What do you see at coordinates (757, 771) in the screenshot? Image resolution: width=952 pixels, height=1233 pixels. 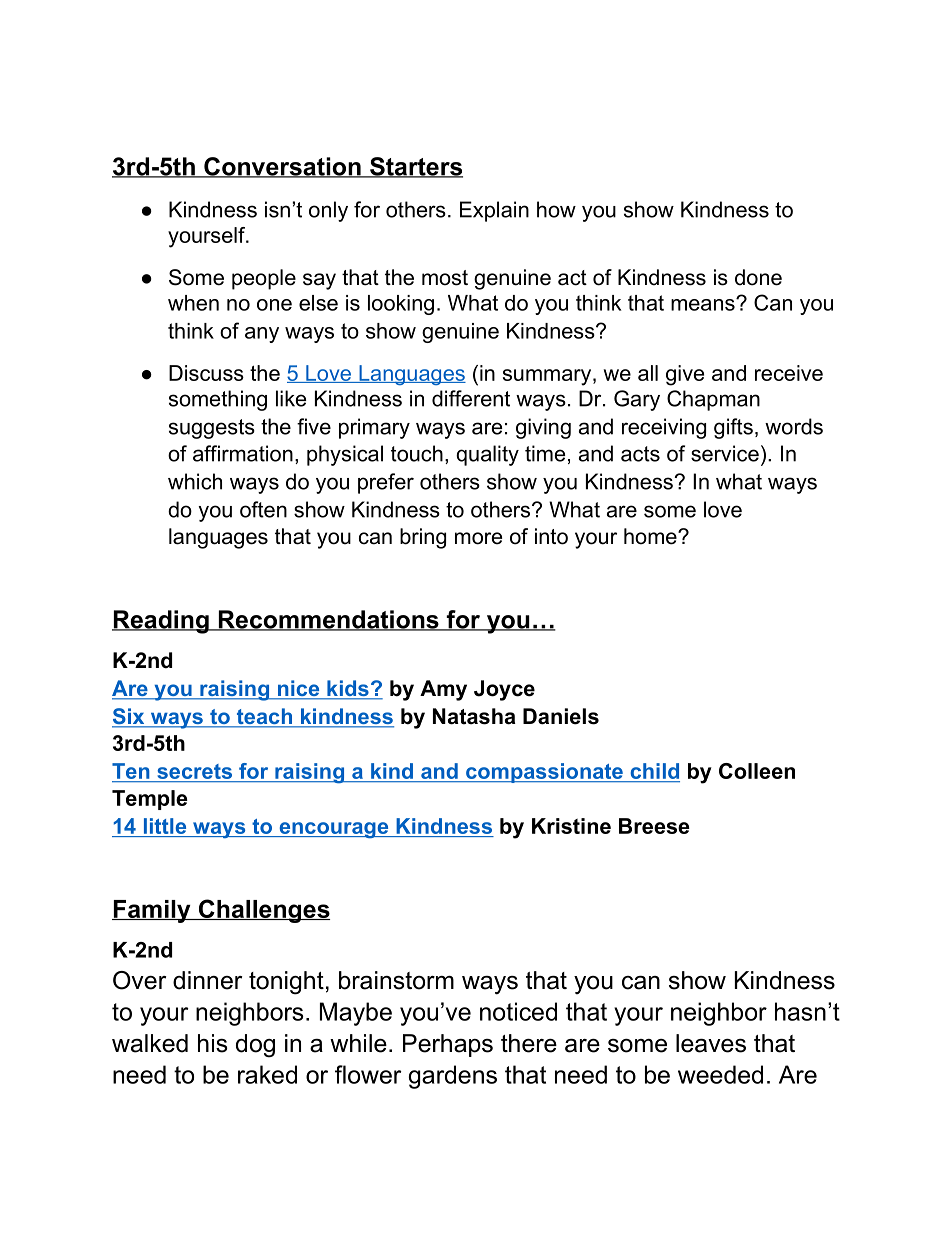 I see `Colleen` at bounding box center [757, 771].
